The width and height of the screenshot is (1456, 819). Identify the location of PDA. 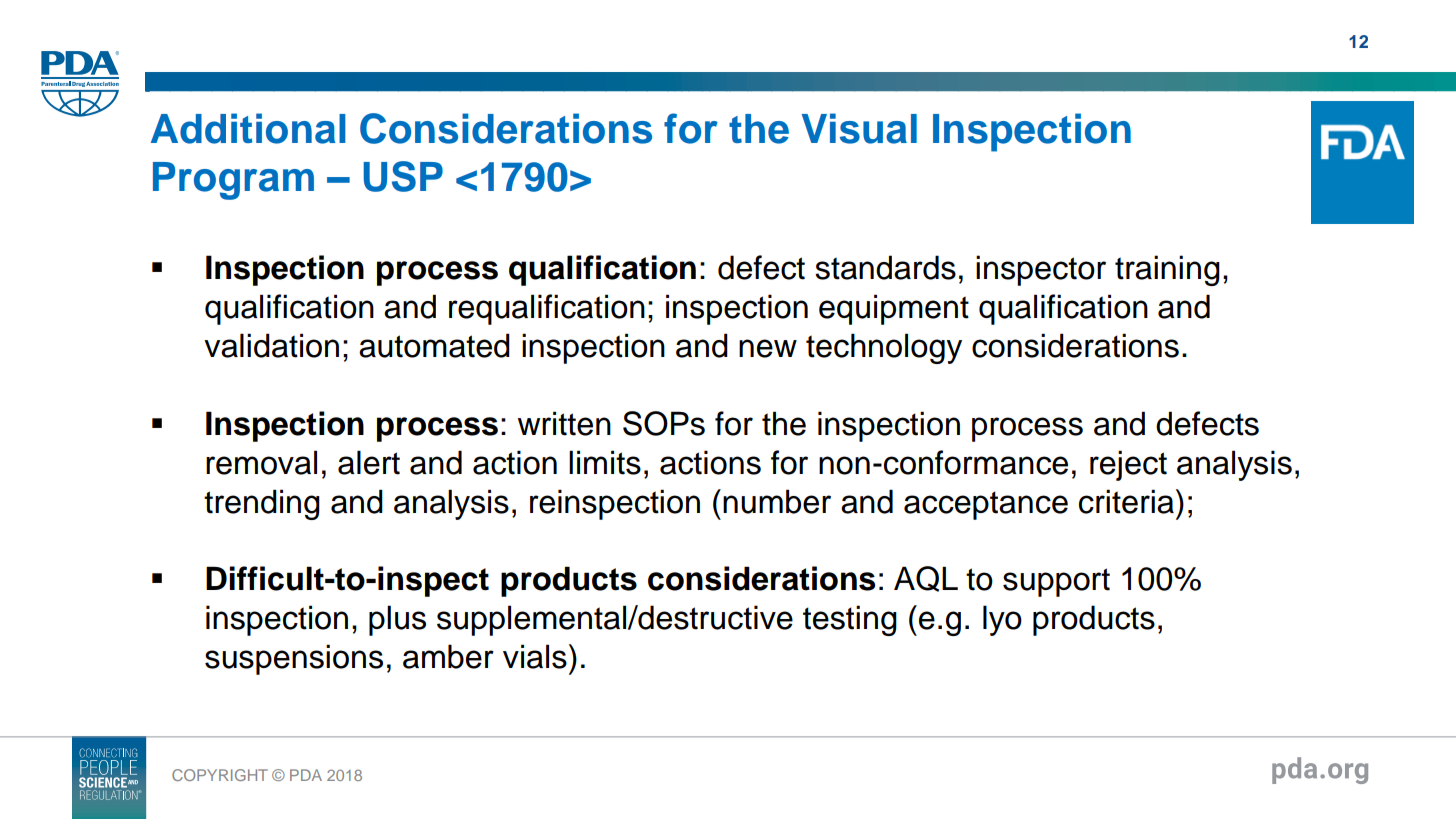
(306, 775).
